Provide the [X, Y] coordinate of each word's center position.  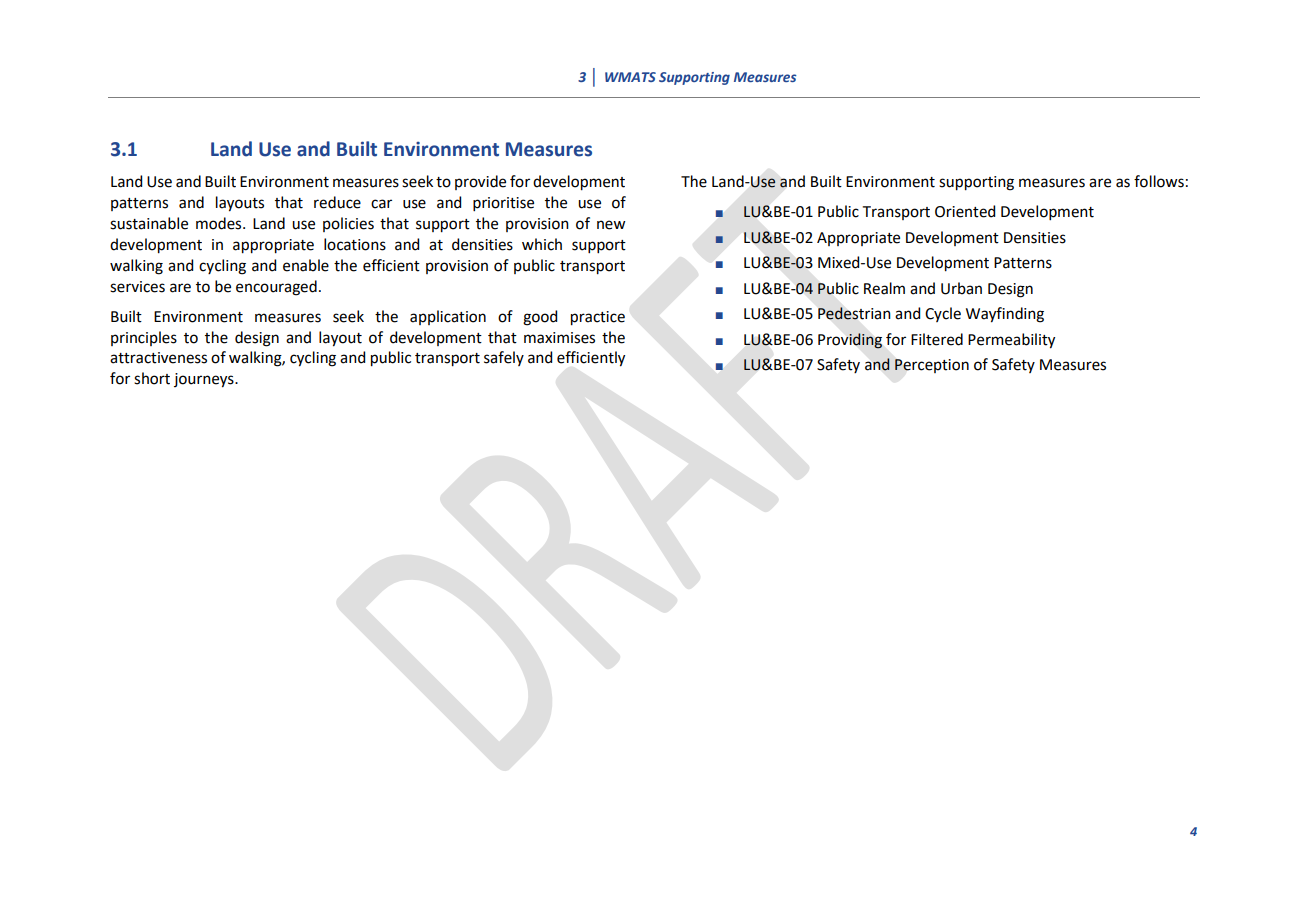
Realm [884, 288]
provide [480, 182]
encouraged [276, 288]
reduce [337, 202]
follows [1159, 181]
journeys [205, 380]
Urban [961, 288]
